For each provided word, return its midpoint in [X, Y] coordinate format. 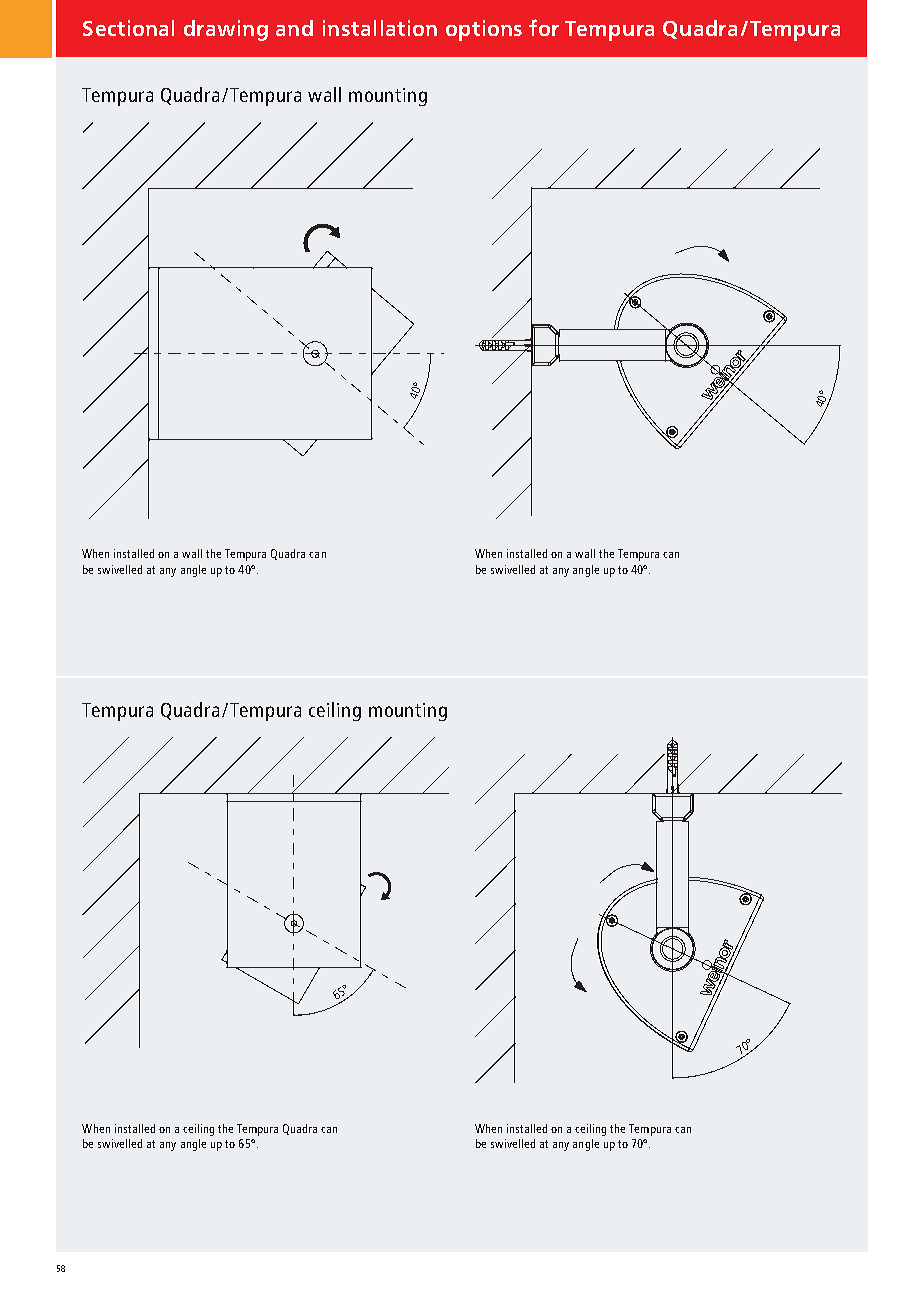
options [484, 30]
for [544, 27]
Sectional [128, 28]
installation [380, 28]
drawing [226, 30]
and [294, 28]
